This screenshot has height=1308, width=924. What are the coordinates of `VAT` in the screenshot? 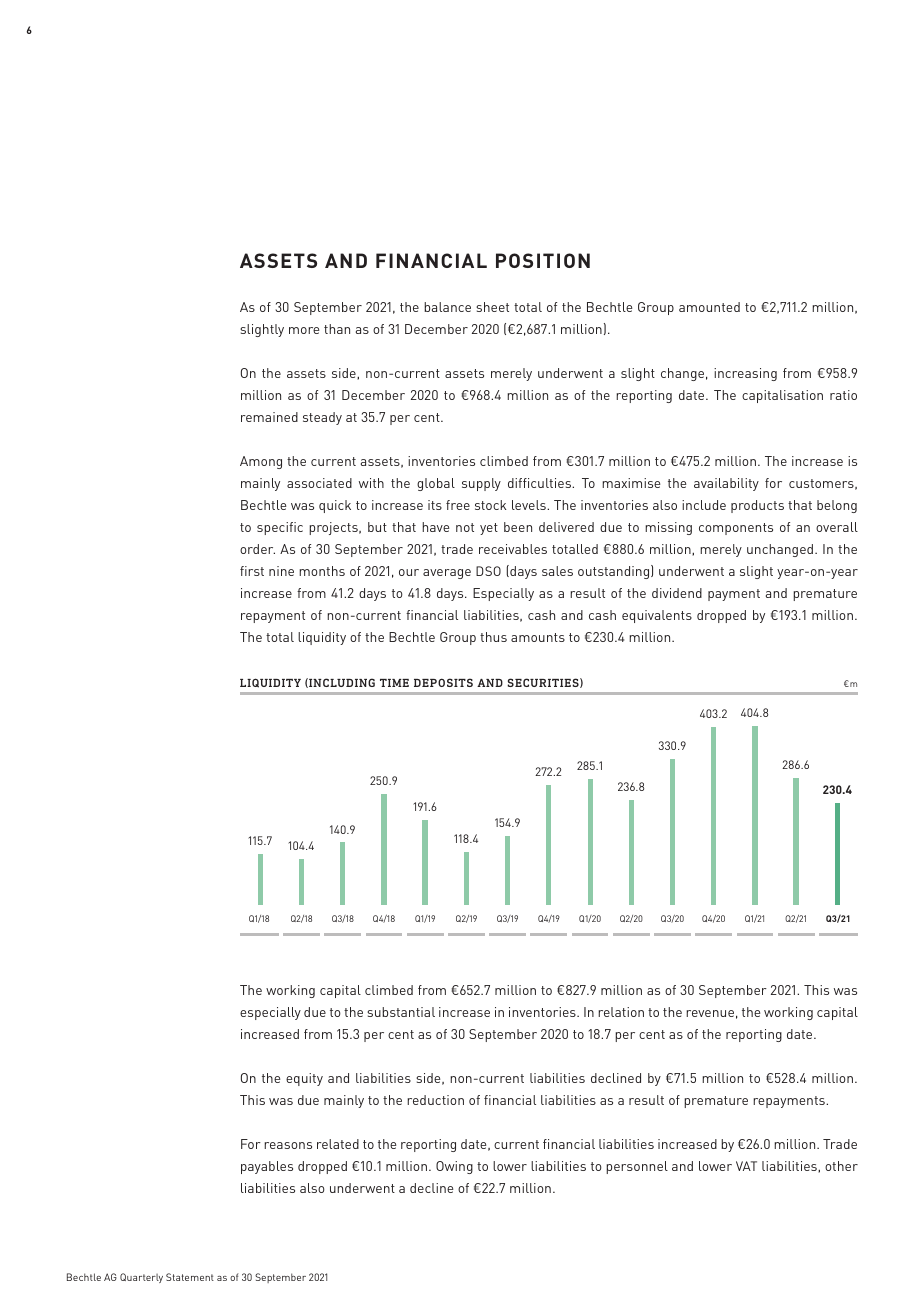 It's located at (746, 1166).
